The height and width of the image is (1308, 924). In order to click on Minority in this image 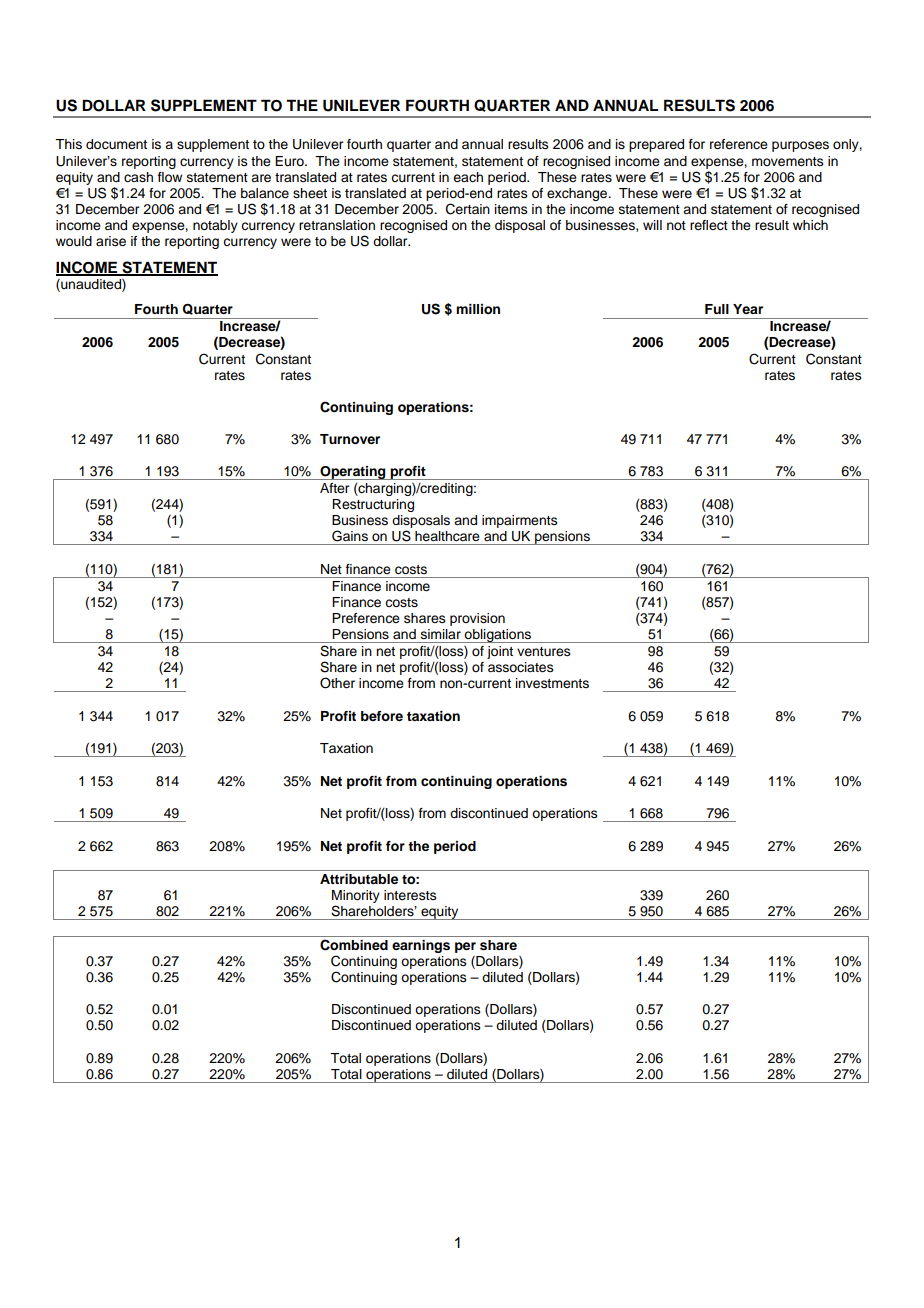, I will do `click(356, 898)`.
